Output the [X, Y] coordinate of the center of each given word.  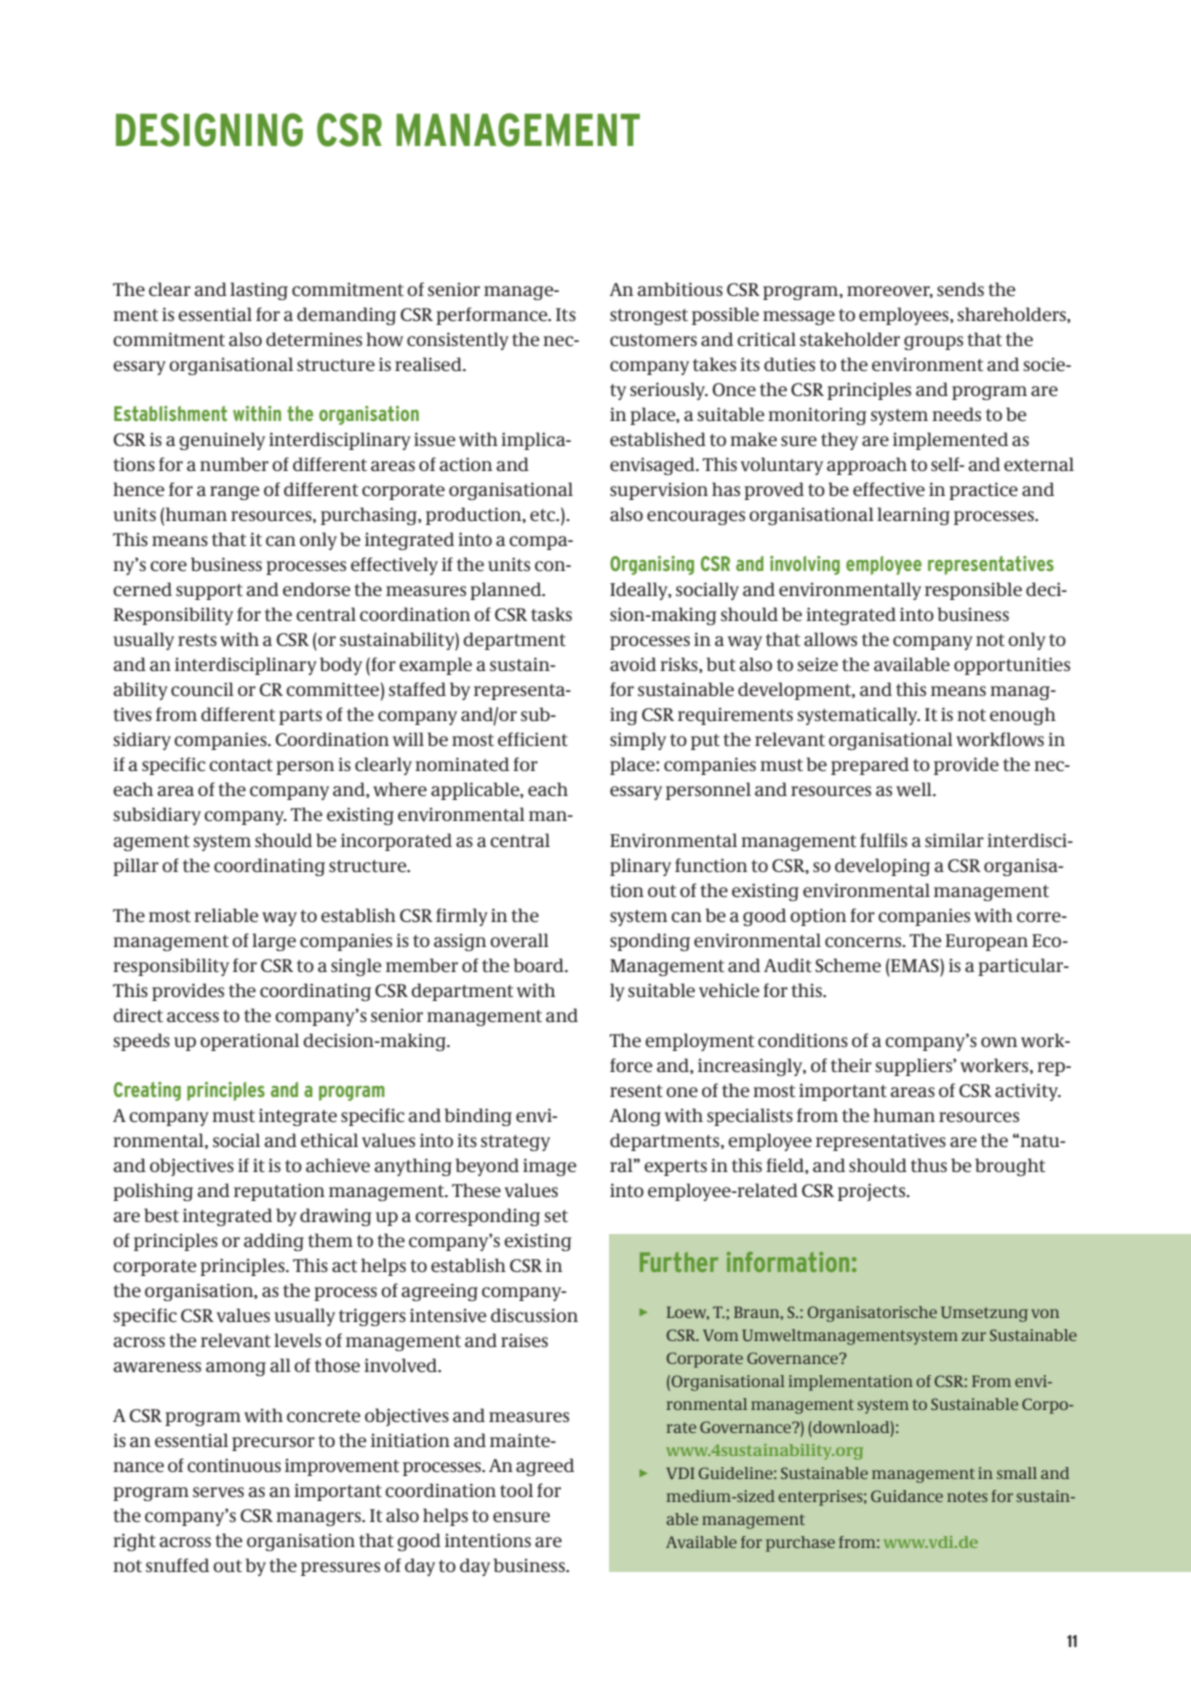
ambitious [680, 289]
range [235, 493]
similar [954, 840]
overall [519, 940]
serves [218, 1492]
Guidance [907, 1496]
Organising [652, 565]
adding [274, 1242]
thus [929, 1165]
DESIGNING [209, 130]
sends [960, 289]
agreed [545, 1467]
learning [913, 516]
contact [241, 765]
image [550, 1167]
